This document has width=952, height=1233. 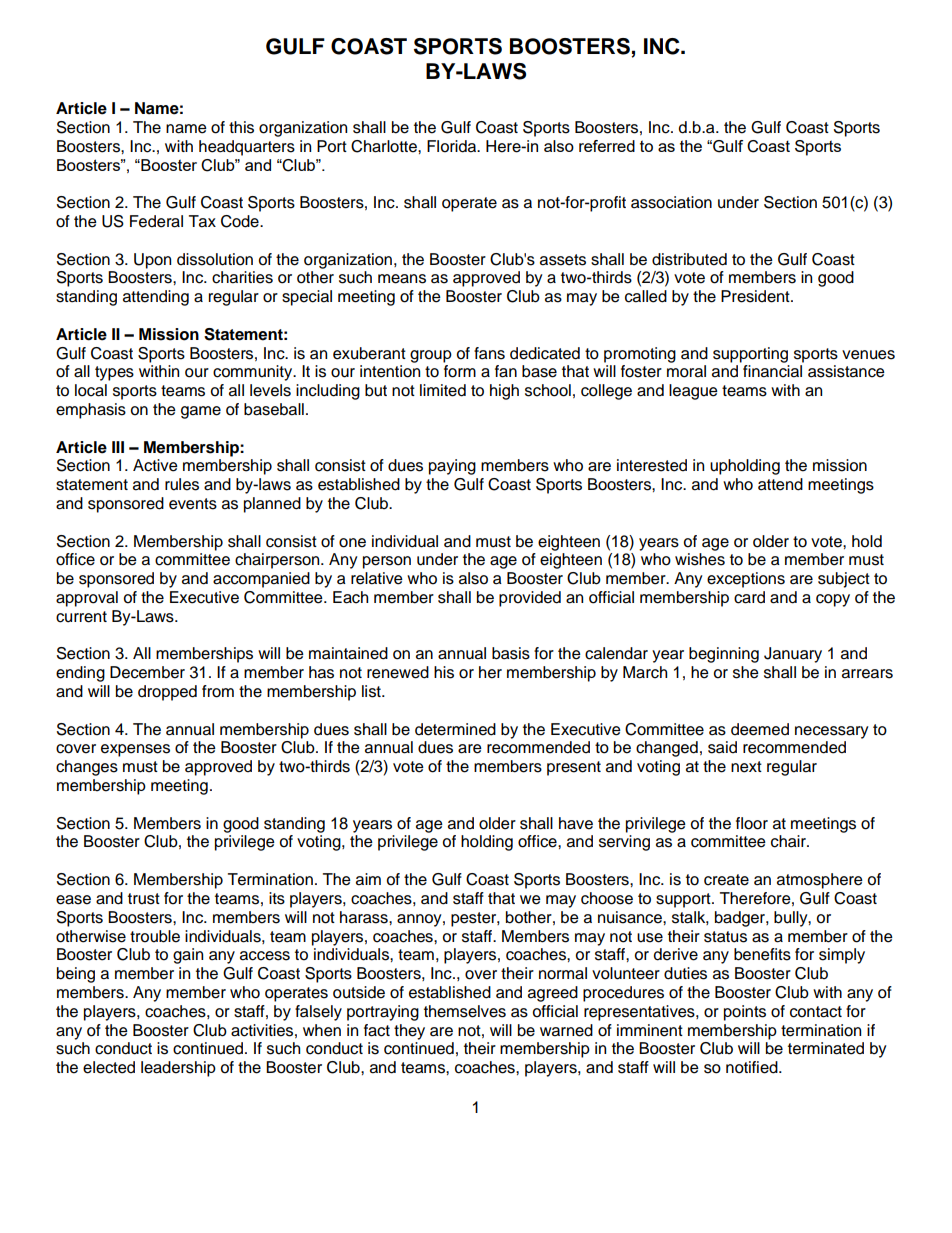 I want to click on association, so click(x=671, y=202).
